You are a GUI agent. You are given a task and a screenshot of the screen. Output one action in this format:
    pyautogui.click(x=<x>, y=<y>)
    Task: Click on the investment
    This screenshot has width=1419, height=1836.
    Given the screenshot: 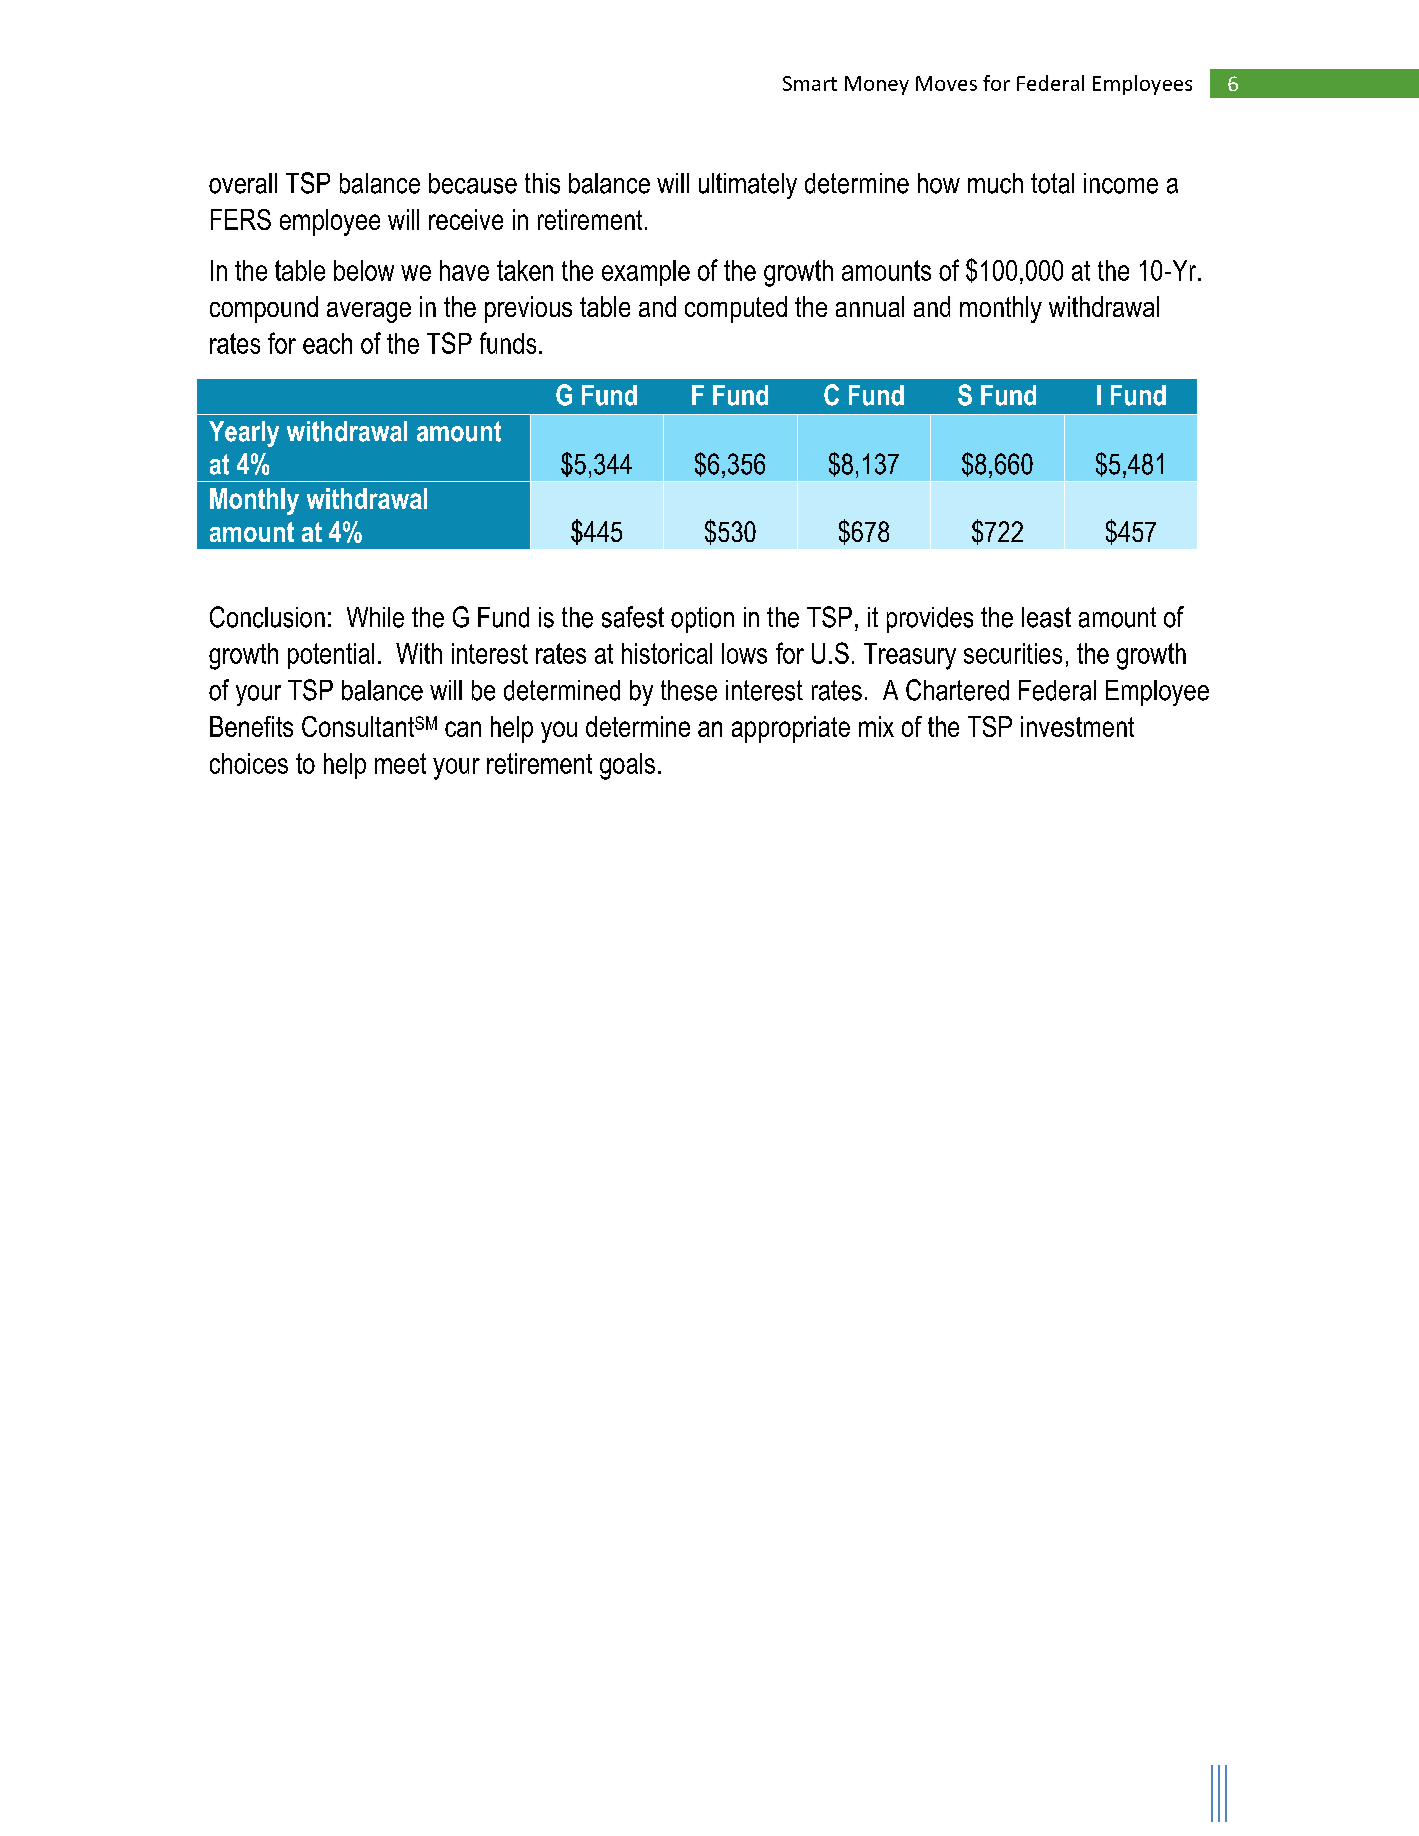 What is the action you would take?
    pyautogui.click(x=1077, y=726)
